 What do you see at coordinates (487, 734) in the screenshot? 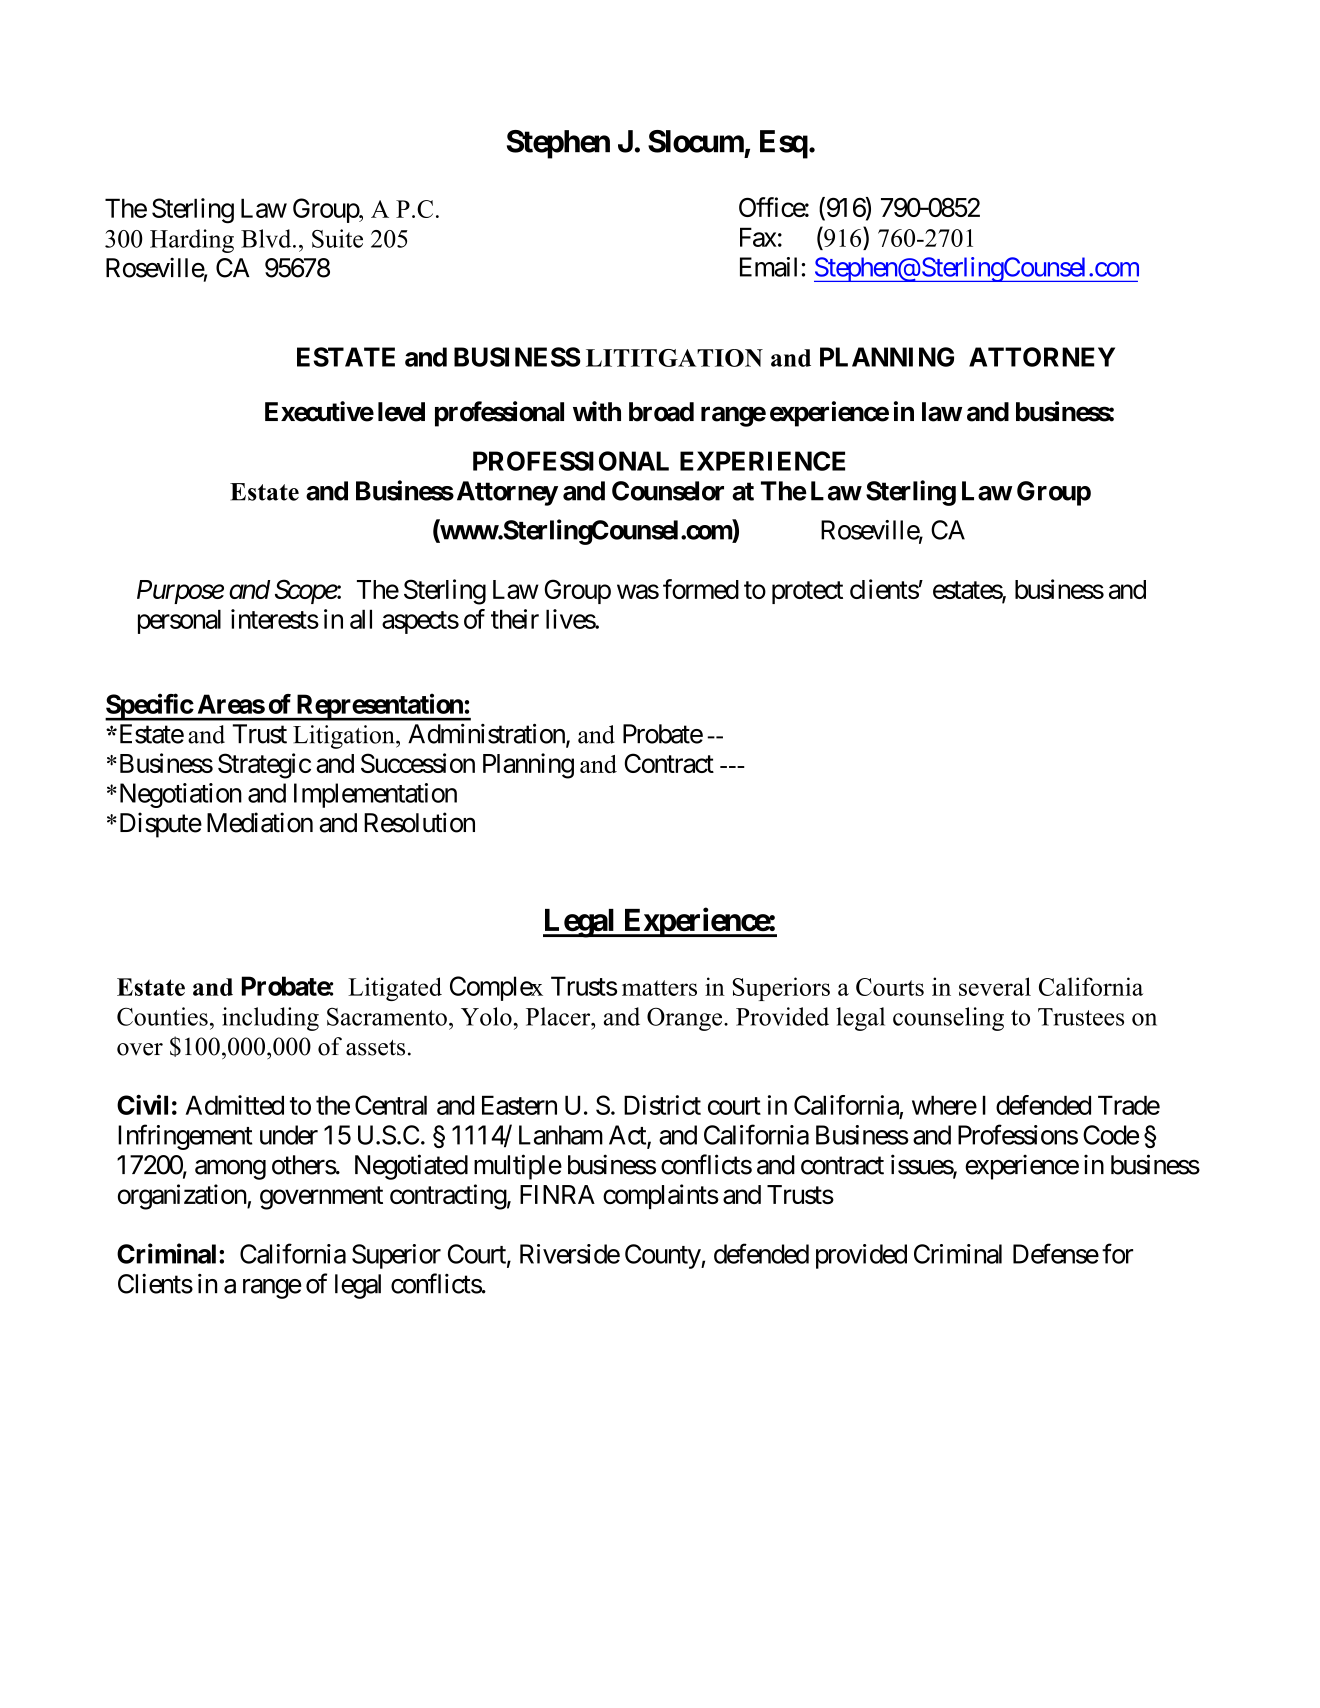
I see `Administration` at bounding box center [487, 734].
